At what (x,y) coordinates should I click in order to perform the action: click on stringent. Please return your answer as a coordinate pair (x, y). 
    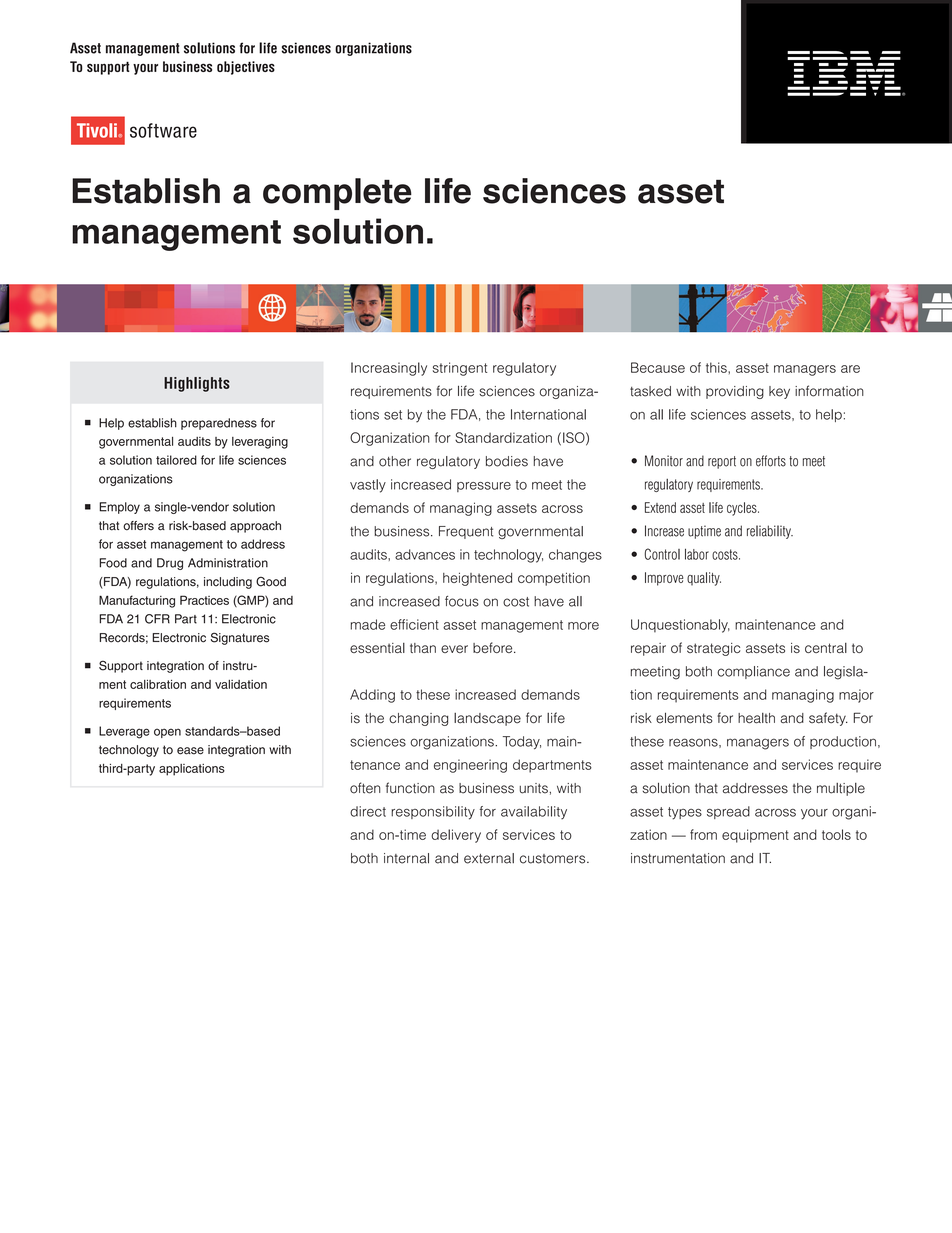
    Looking at the image, I should click on (460, 369).
